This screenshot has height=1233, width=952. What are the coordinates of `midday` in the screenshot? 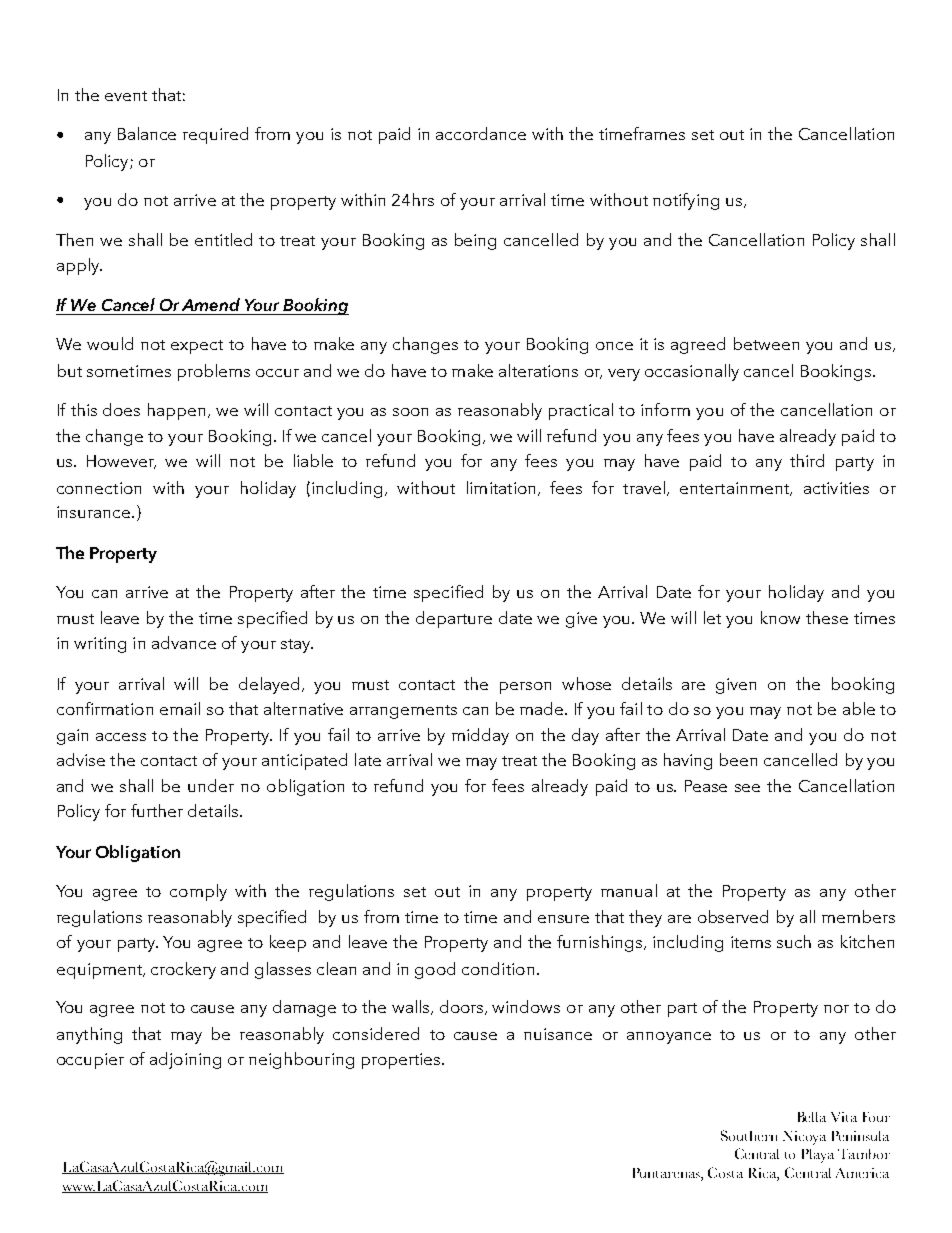 It's located at (480, 736).
